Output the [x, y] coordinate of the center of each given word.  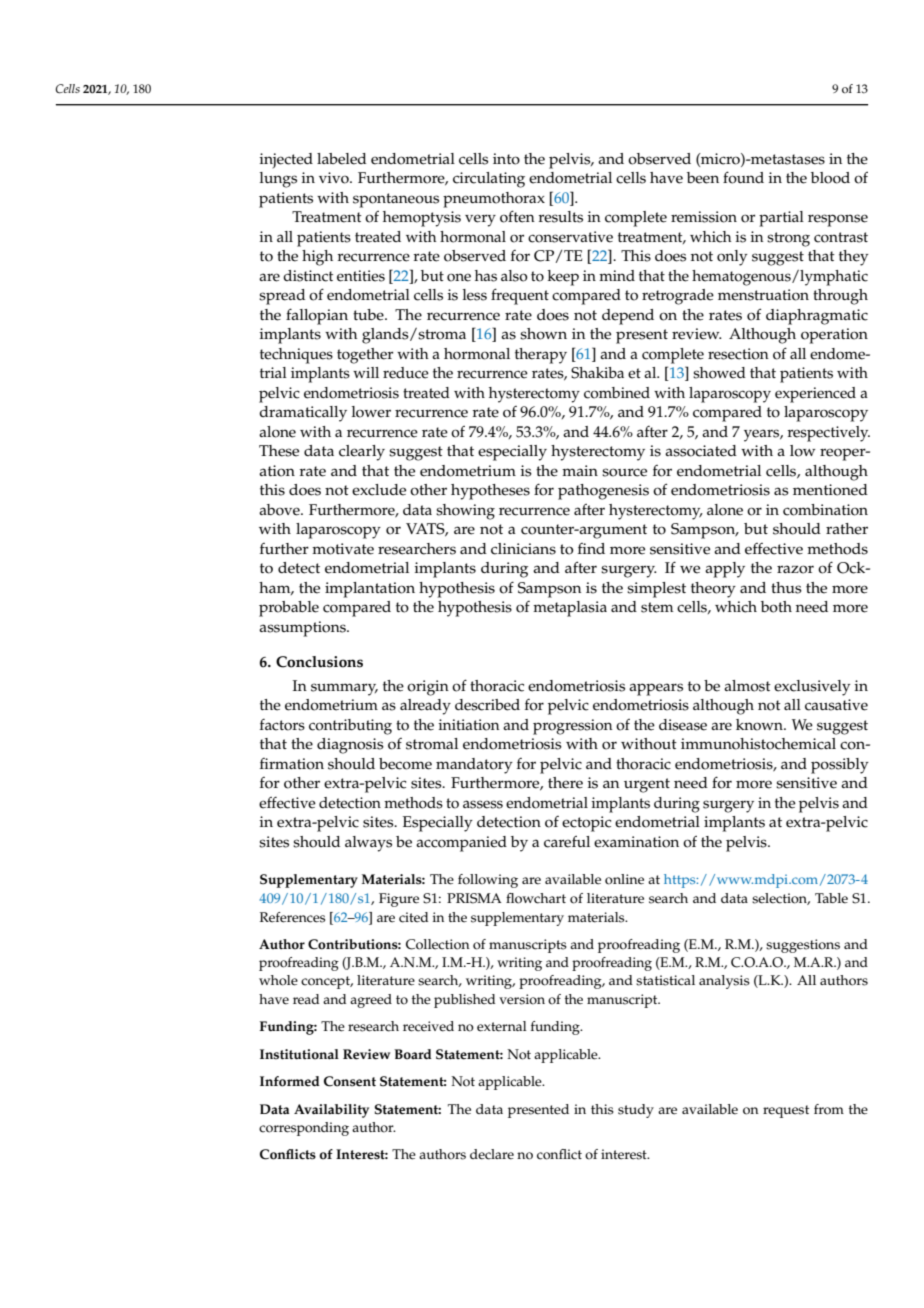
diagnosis [350, 746]
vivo [335, 178]
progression [573, 727]
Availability [331, 1111]
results [560, 217]
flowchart [536, 898]
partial [781, 219]
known [761, 725]
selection [781, 899]
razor [795, 569]
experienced [815, 395]
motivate [343, 549]
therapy [541, 356]
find [591, 548]
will [366, 372]
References [292, 917]
